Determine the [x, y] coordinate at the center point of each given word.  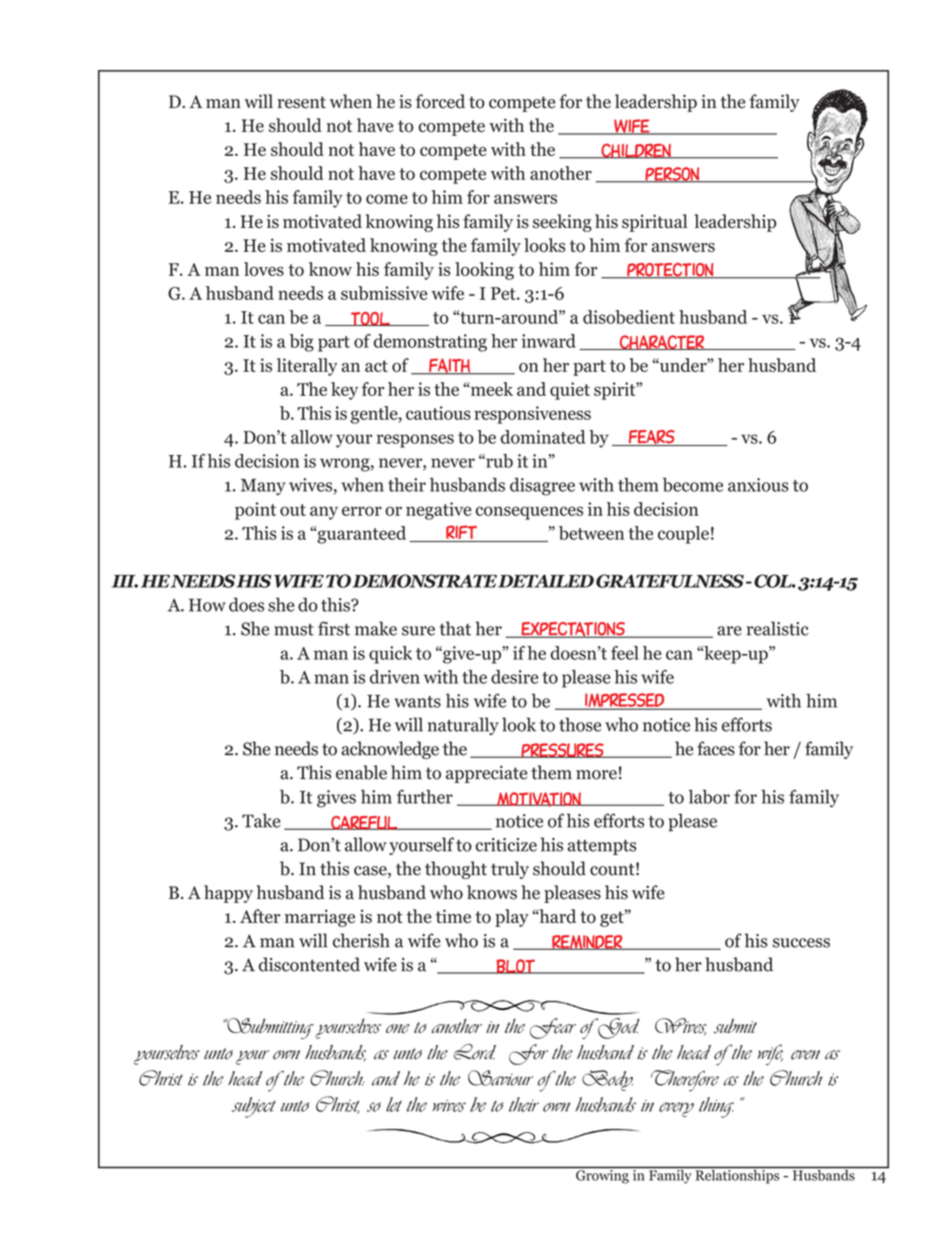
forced [440, 101]
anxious [758, 485]
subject [253, 1107]
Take [261, 820]
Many [263, 487]
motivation [539, 799]
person [672, 175]
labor [709, 797]
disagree [542, 487]
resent [301, 102]
